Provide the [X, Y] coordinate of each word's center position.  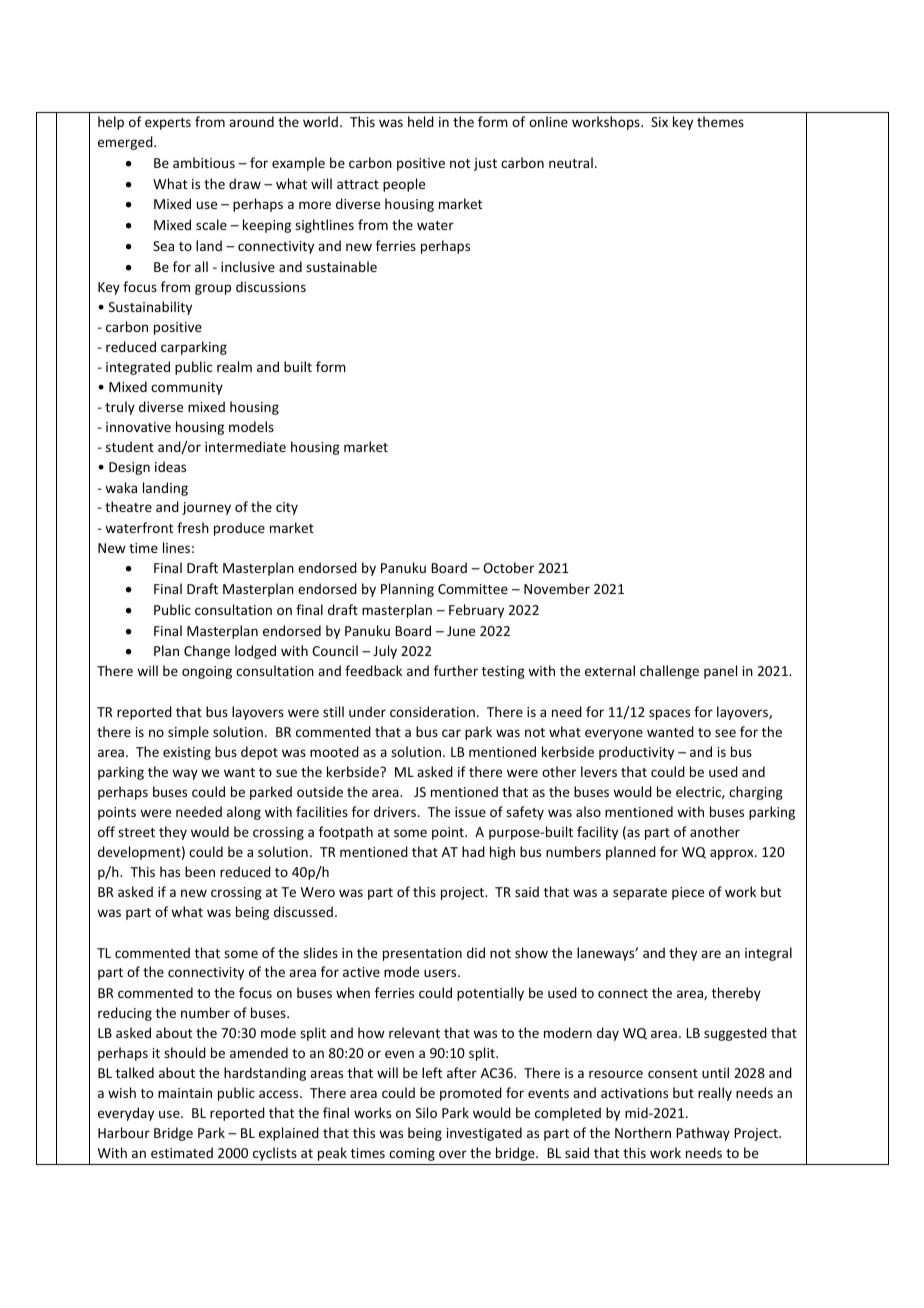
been [200, 871]
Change [207, 652]
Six [659, 122]
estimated [182, 1152]
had [473, 851]
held [421, 121]
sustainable [341, 266]
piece [688, 893]
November [557, 588]
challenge [669, 672]
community [187, 388]
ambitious [204, 162]
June [461, 631]
